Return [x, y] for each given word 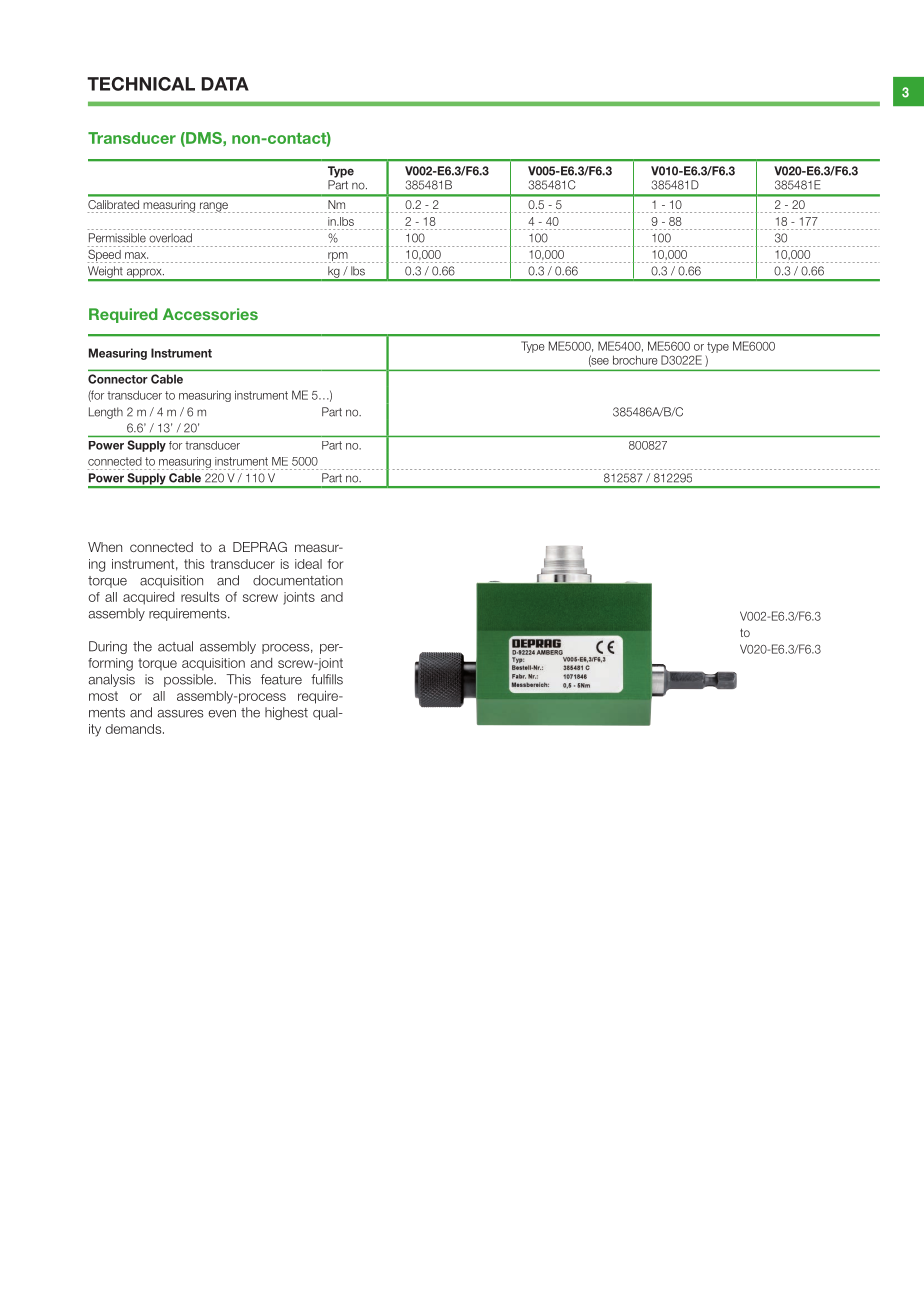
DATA [225, 84]
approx [144, 274]
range [213, 207]
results [200, 597]
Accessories [210, 314]
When [105, 547]
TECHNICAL [141, 84]
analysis [111, 680]
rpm [337, 257]
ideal [308, 564]
